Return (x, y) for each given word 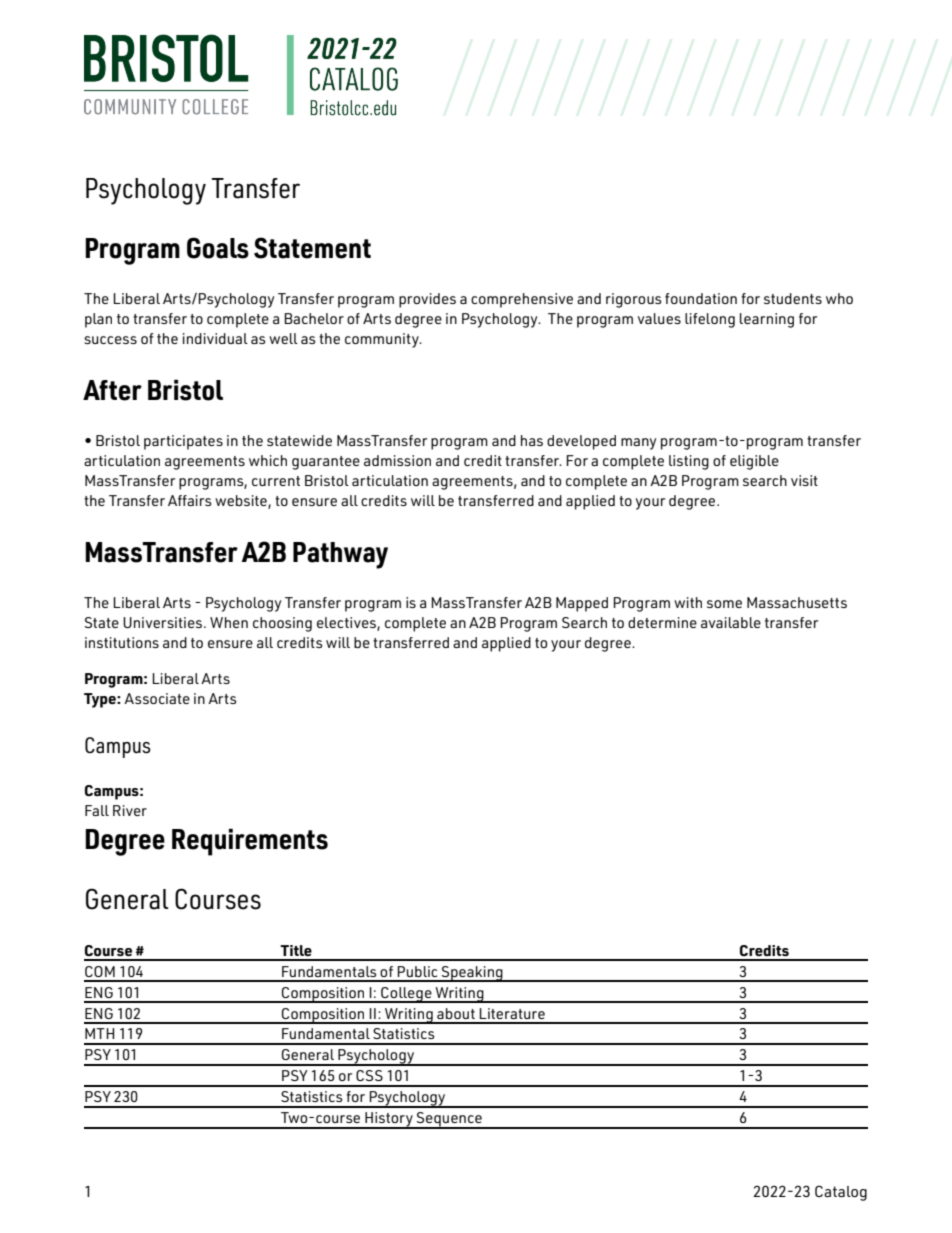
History (389, 1120)
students (793, 298)
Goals (218, 248)
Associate (157, 698)
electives (347, 623)
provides (427, 300)
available (731, 622)
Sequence (449, 1120)
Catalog (841, 1193)
